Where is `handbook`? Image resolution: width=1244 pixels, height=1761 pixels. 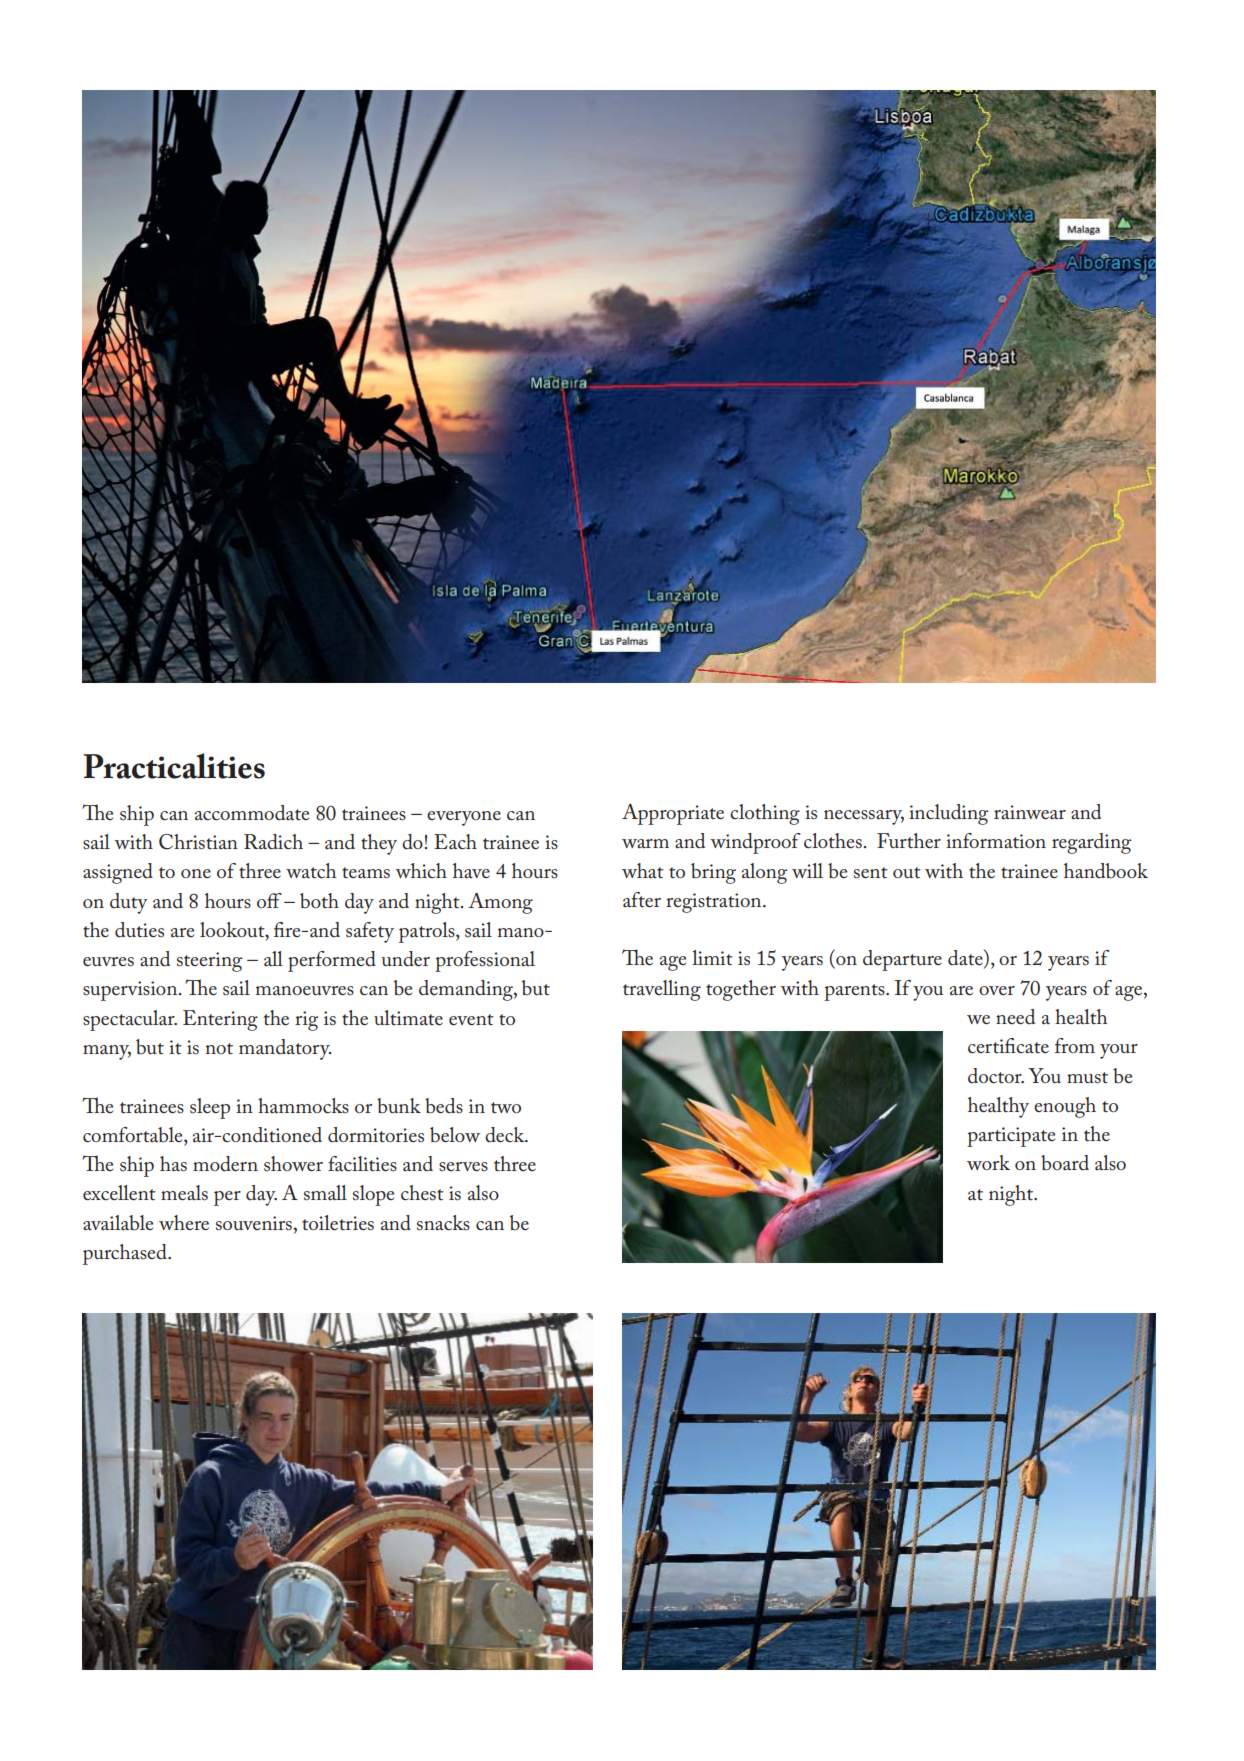
handbook is located at coordinates (1106, 871).
